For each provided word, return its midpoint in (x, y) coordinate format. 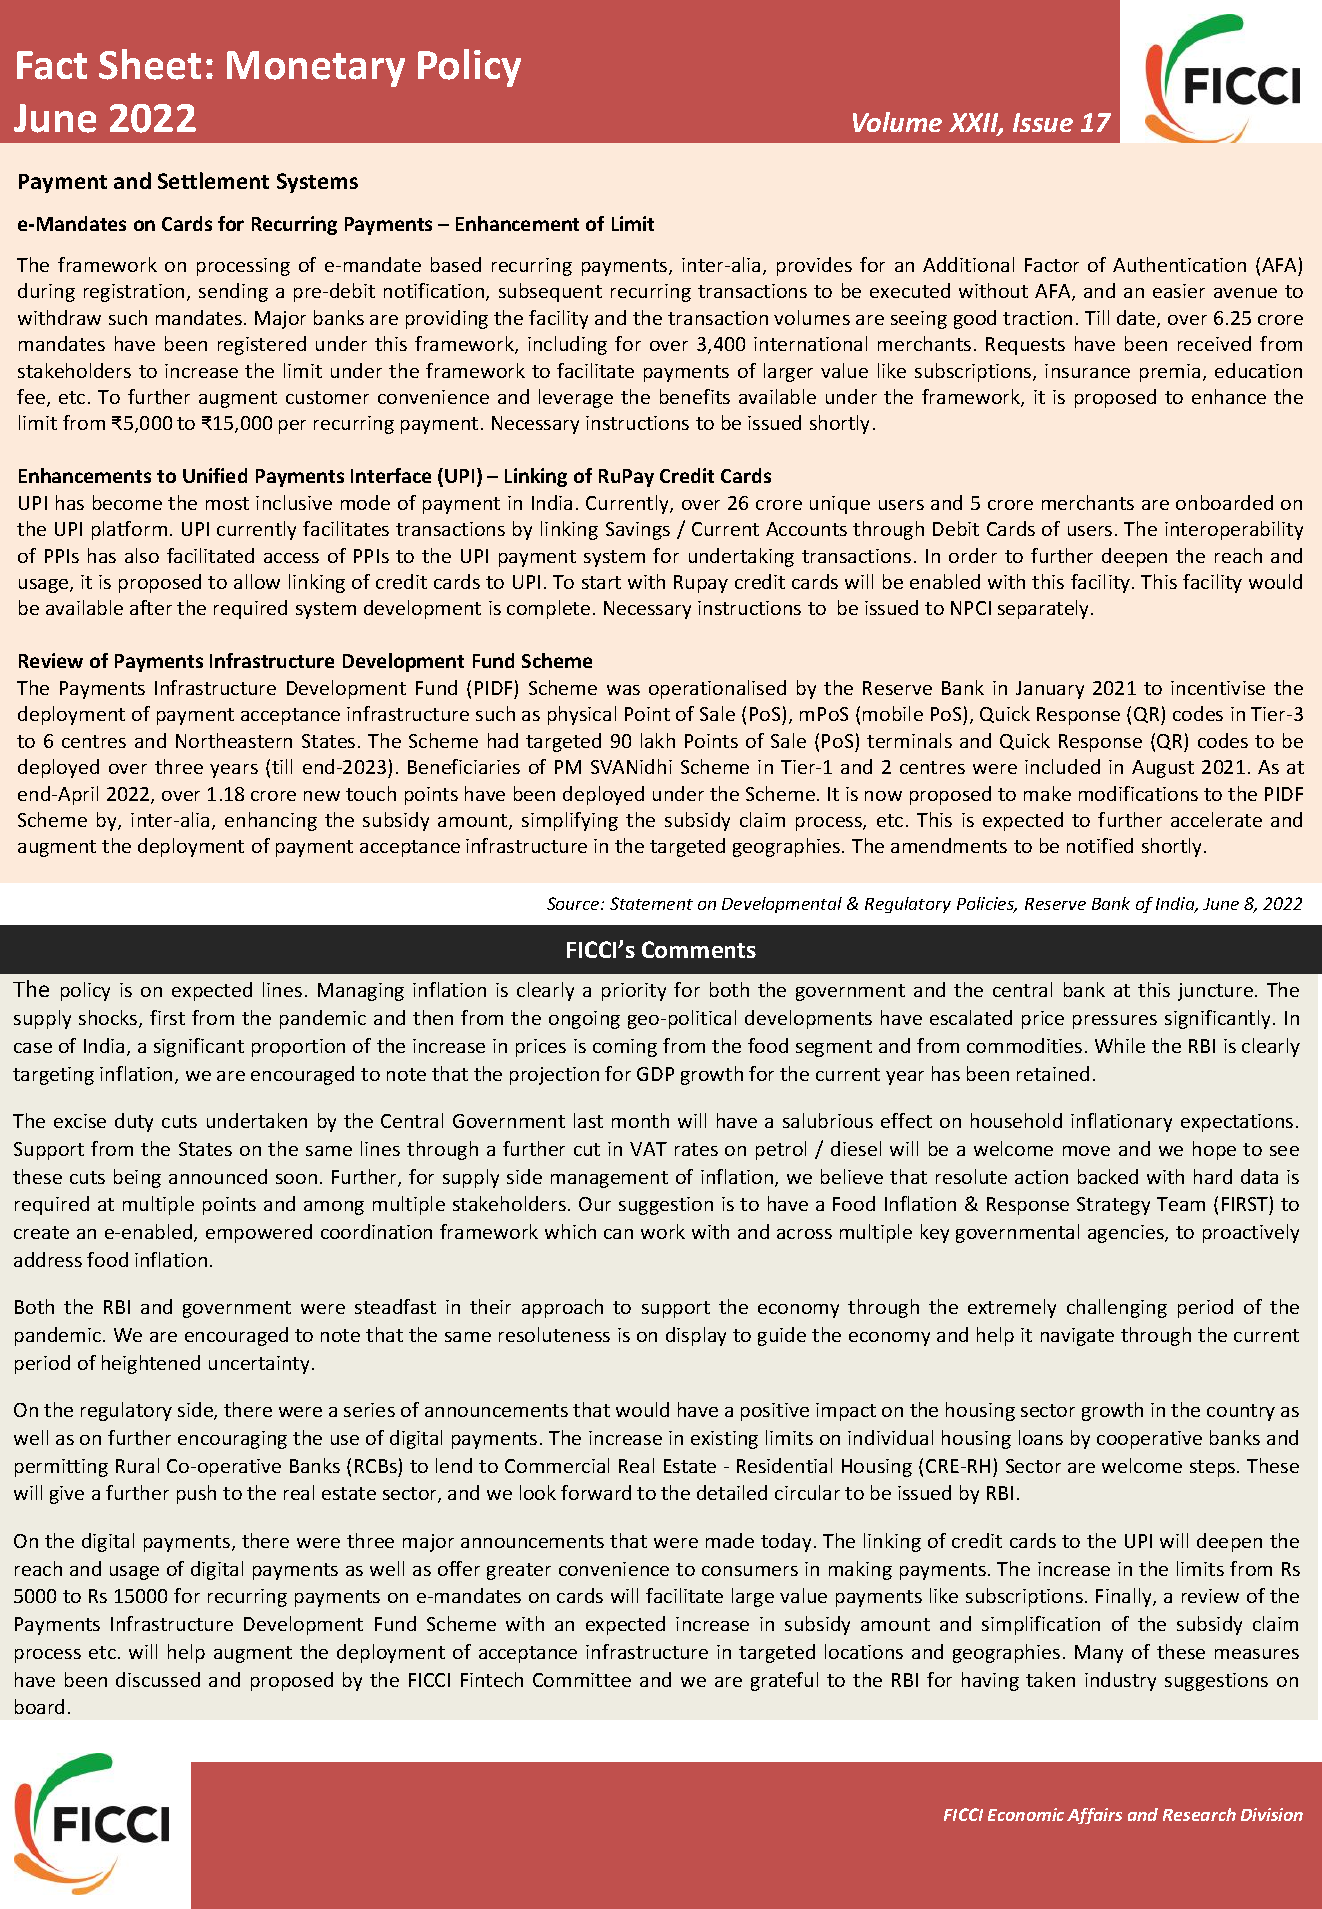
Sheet (150, 64)
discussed (158, 1679)
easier (1179, 291)
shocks (109, 1019)
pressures (1115, 1022)
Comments (699, 949)
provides (814, 266)
